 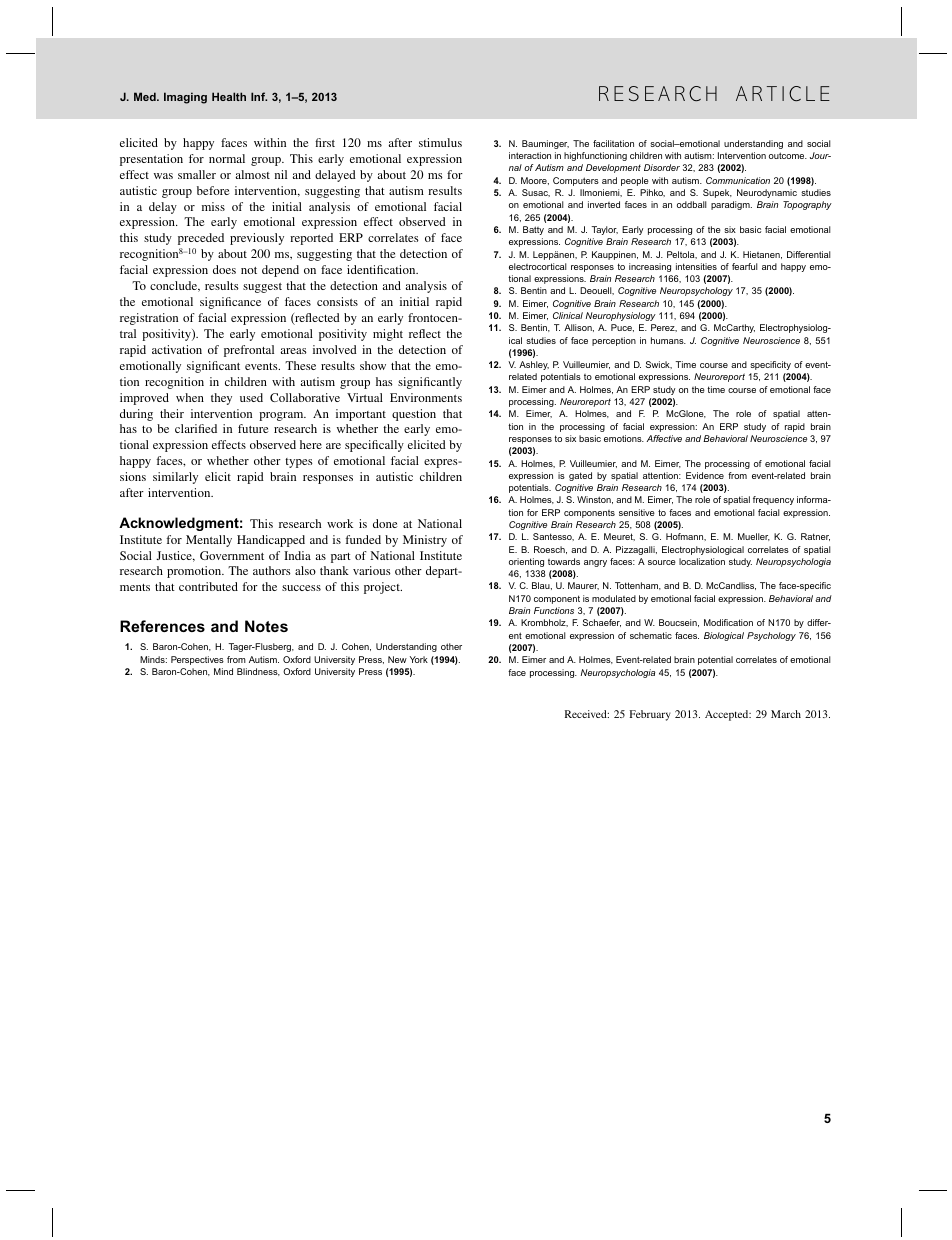 What do you see at coordinates (175, 286) in the image?
I see `conclude` at bounding box center [175, 286].
